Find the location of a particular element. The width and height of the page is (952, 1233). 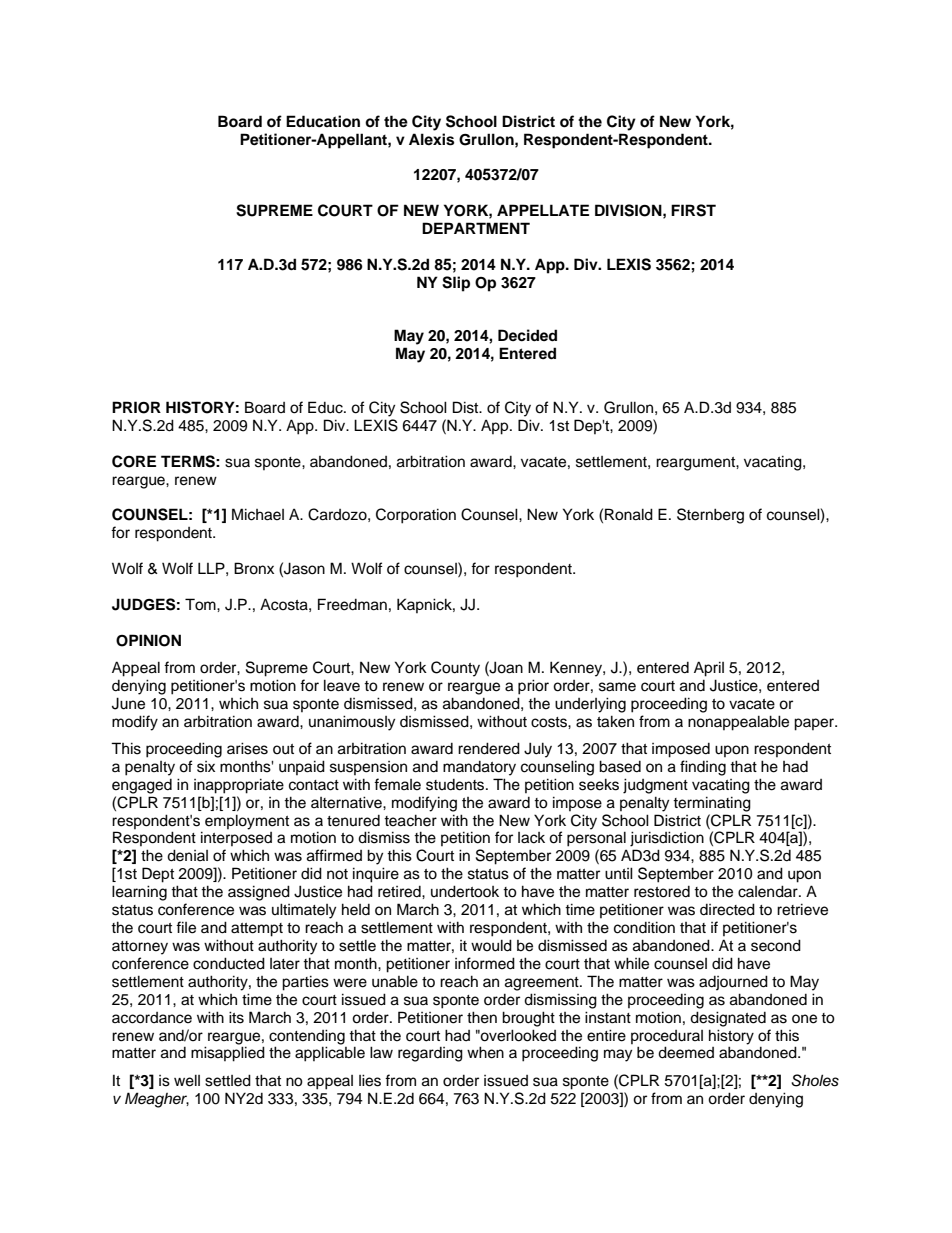

misapplied is located at coordinates (228, 1054).
